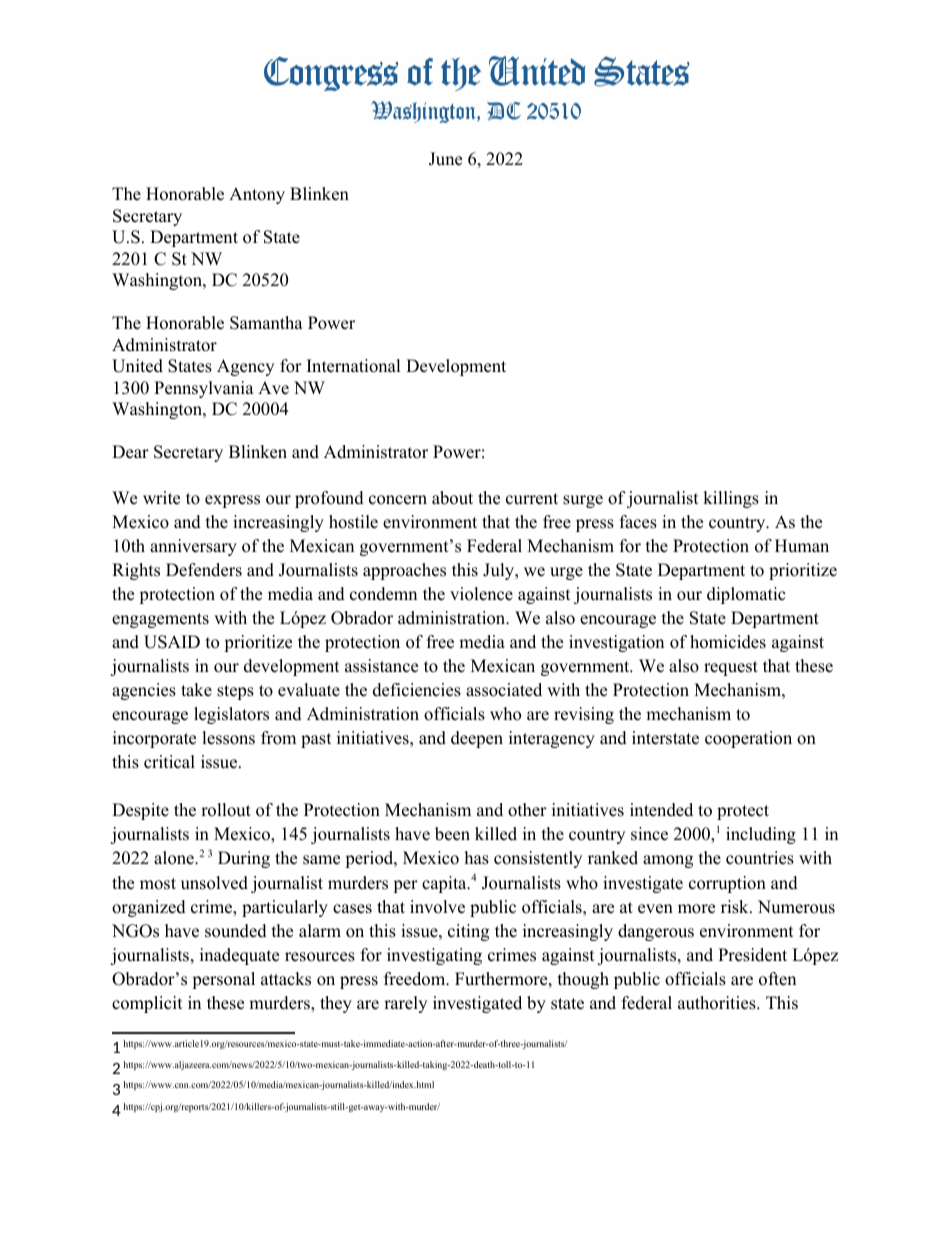 The height and width of the screenshot is (1233, 952). I want to click on June, so click(445, 159).
